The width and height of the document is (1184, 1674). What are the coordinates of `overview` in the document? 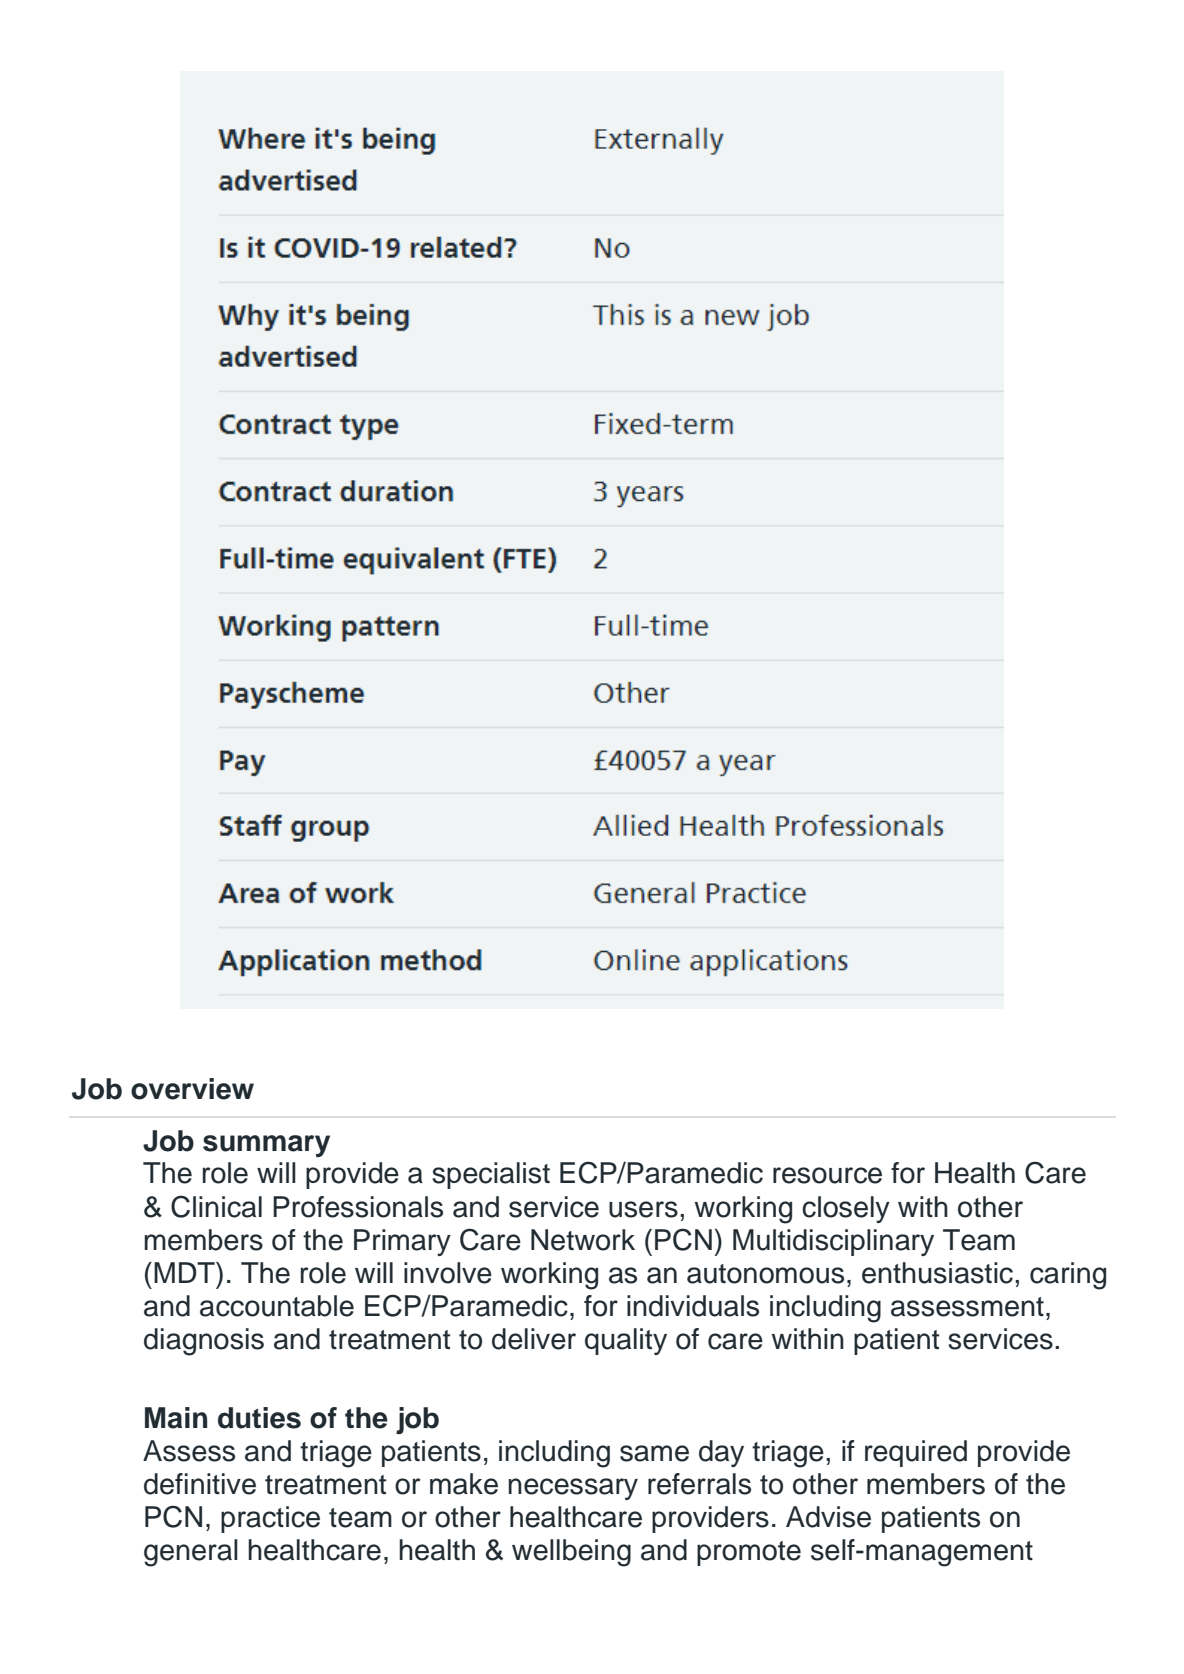 It's located at (192, 1089).
